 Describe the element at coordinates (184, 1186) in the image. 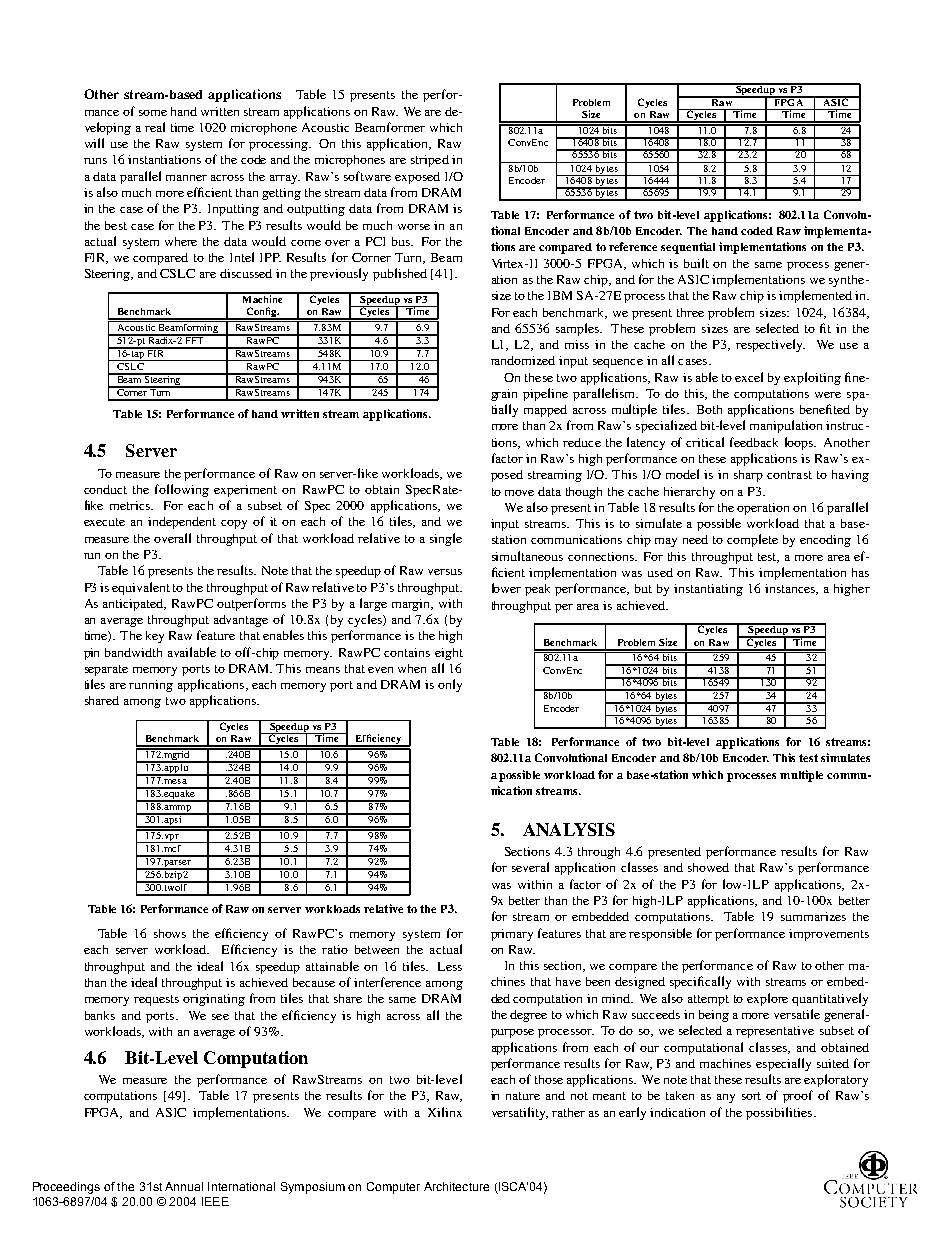

I see `Annual` at that location.
